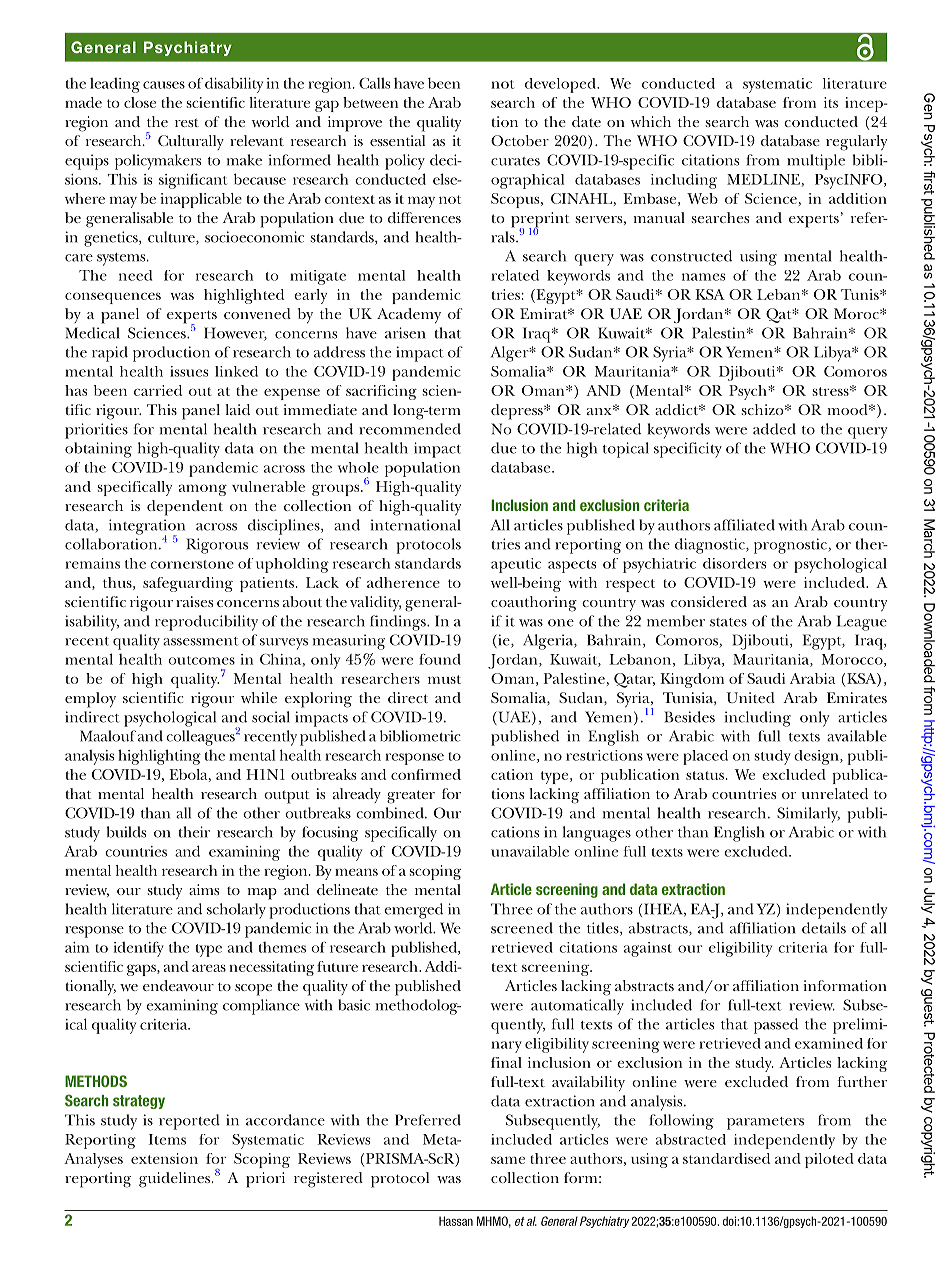 The height and width of the page is (1270, 952). I want to click on Culturally, so click(191, 142).
